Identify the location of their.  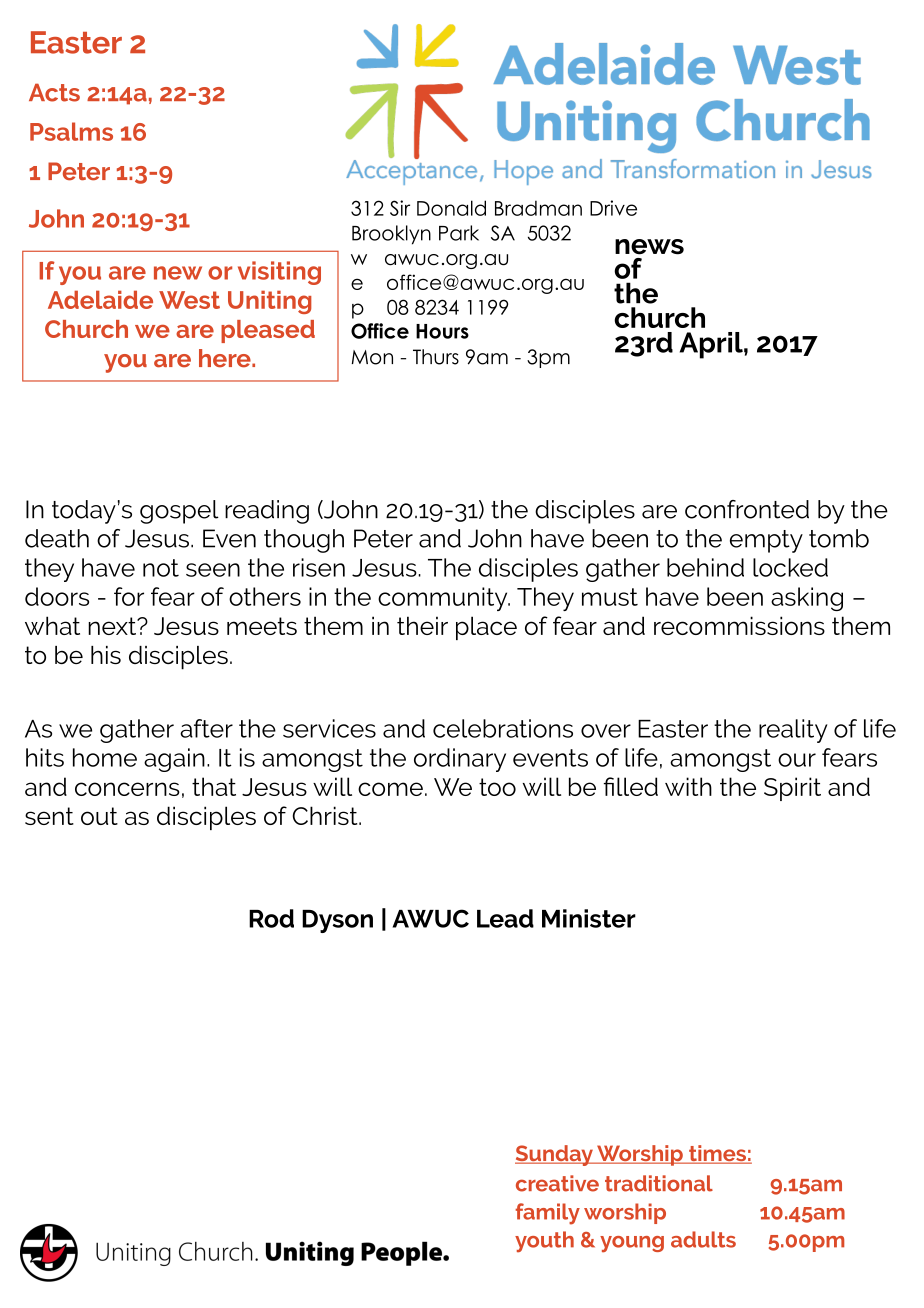
(422, 625).
